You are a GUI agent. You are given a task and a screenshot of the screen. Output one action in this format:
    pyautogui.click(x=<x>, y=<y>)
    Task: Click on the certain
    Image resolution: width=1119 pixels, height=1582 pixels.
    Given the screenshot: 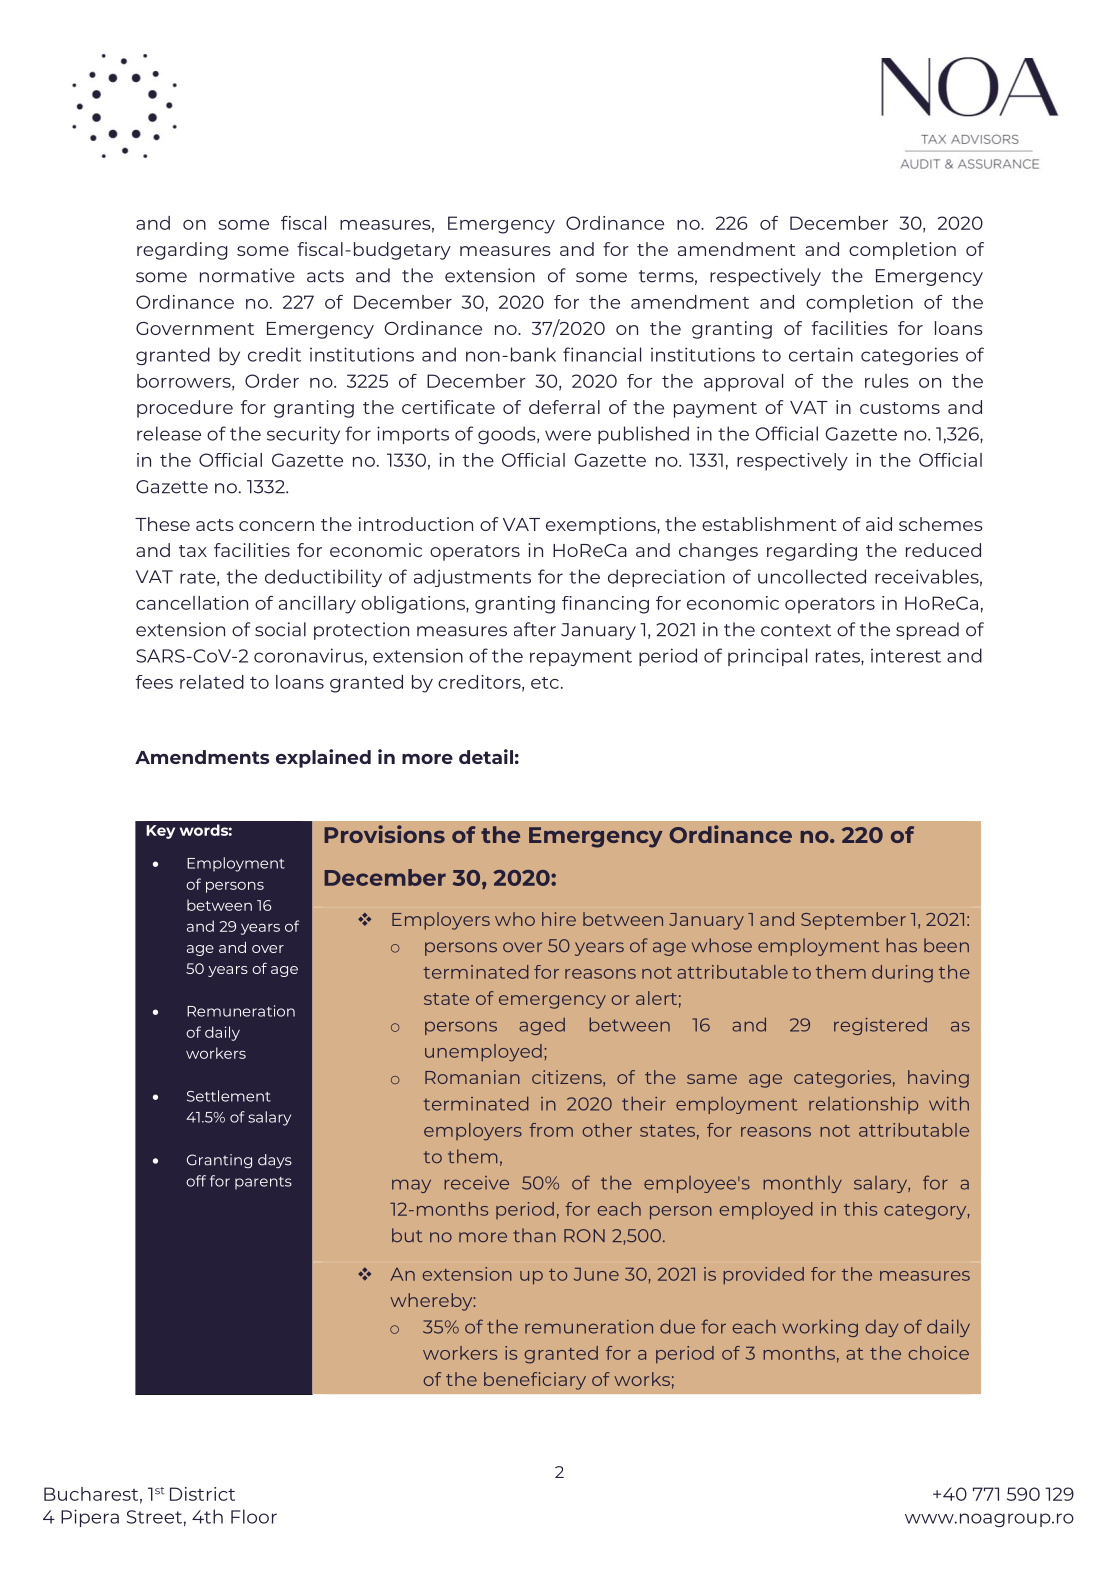 What is the action you would take?
    pyautogui.click(x=821, y=354)
